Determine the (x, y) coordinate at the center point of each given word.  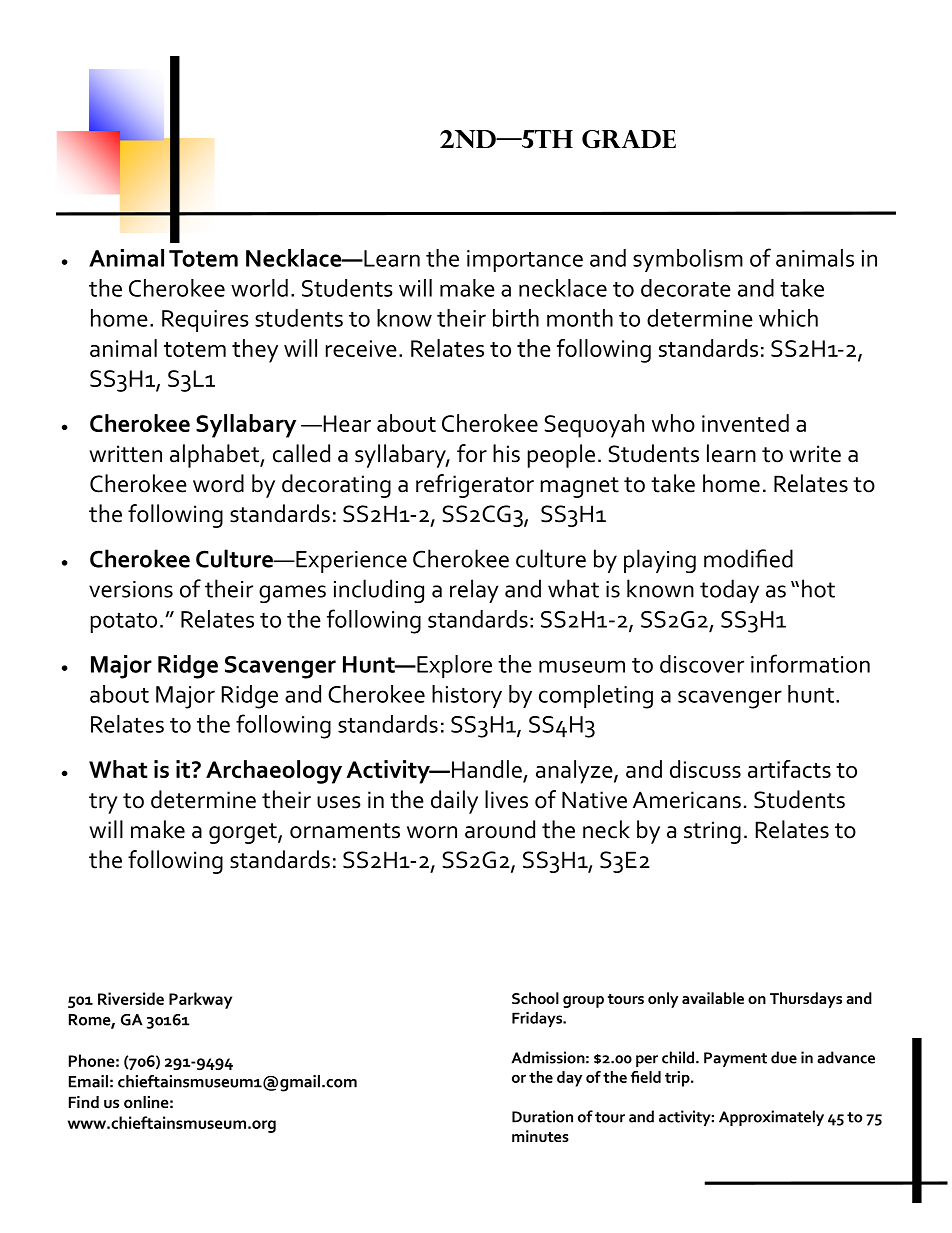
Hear (346, 423)
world (259, 288)
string (712, 832)
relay (474, 591)
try (103, 803)
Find (84, 1102)
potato (124, 622)
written (125, 454)
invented (745, 423)
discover (702, 664)
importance (525, 261)
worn (432, 832)
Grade (629, 139)
